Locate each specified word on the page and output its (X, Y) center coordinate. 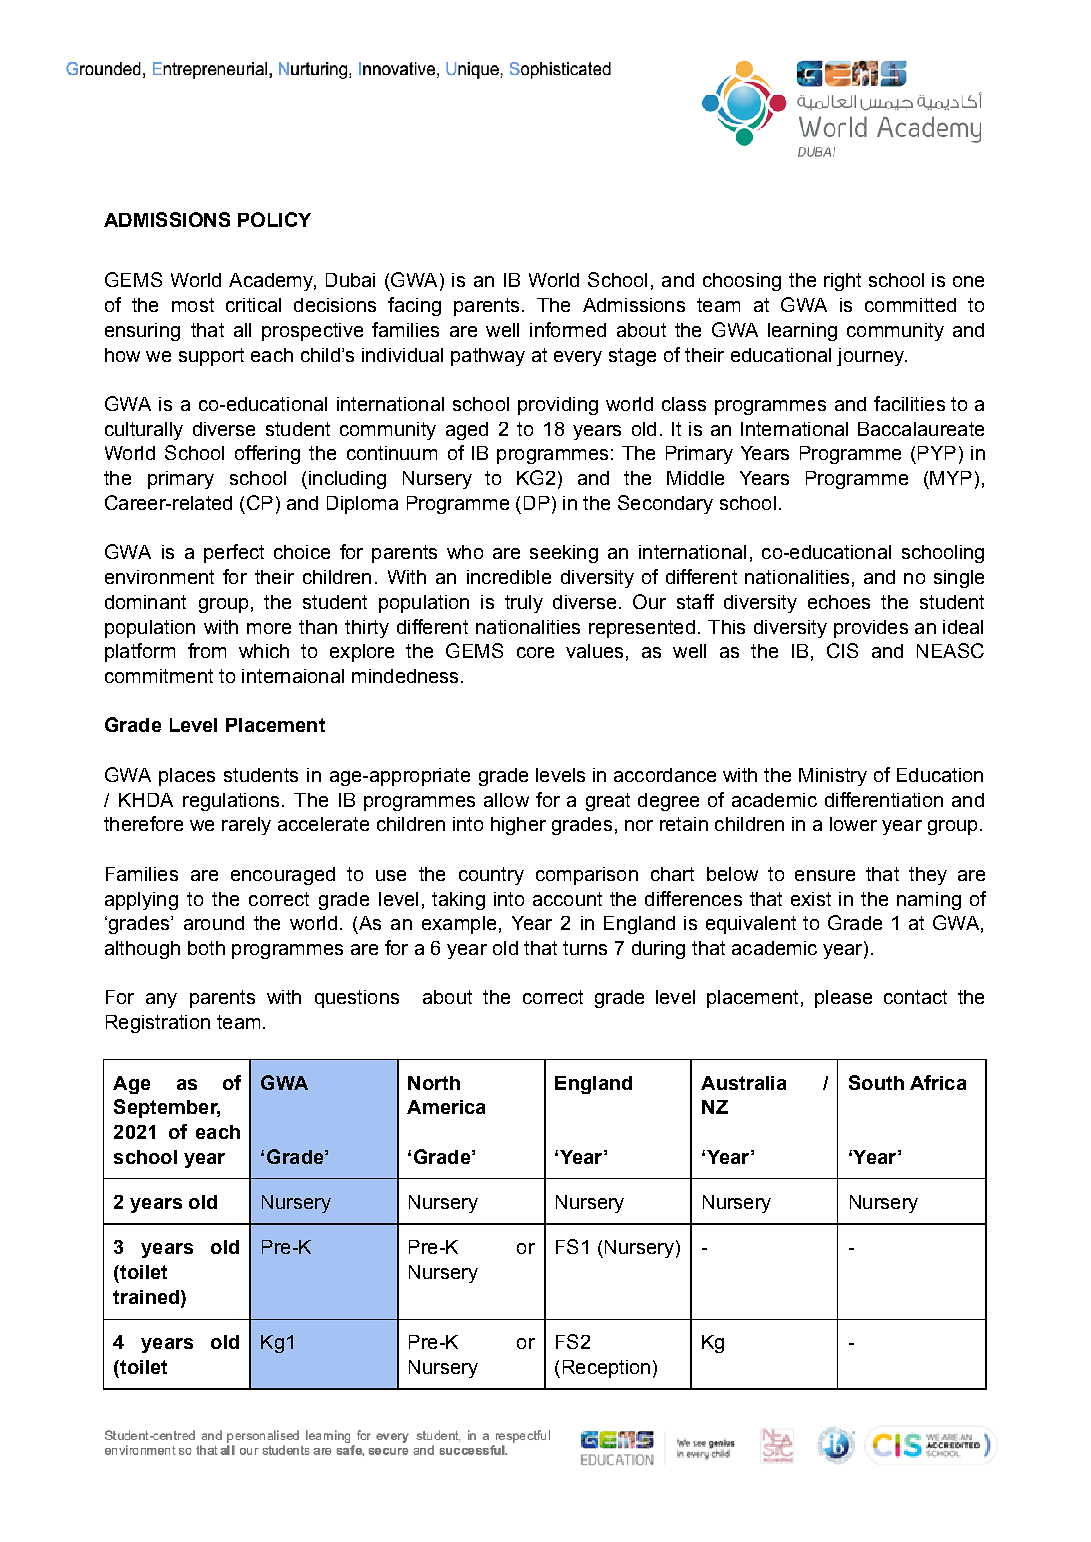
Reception (606, 1369)
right (842, 282)
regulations (231, 802)
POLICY (274, 219)
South (876, 1082)
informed (568, 329)
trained (147, 1298)
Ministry (833, 777)
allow (506, 800)
